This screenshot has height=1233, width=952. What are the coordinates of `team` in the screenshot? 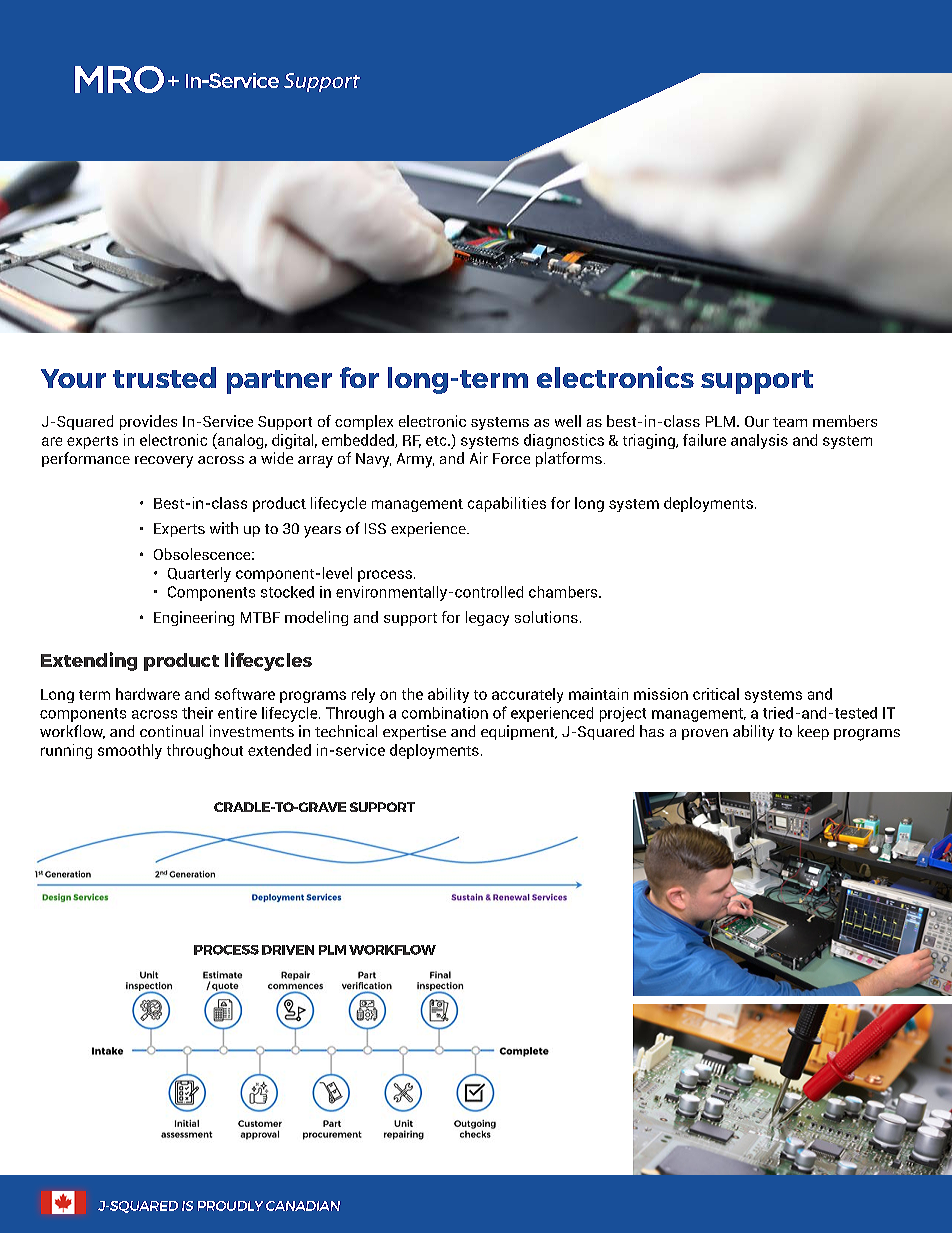 It's located at (790, 422).
